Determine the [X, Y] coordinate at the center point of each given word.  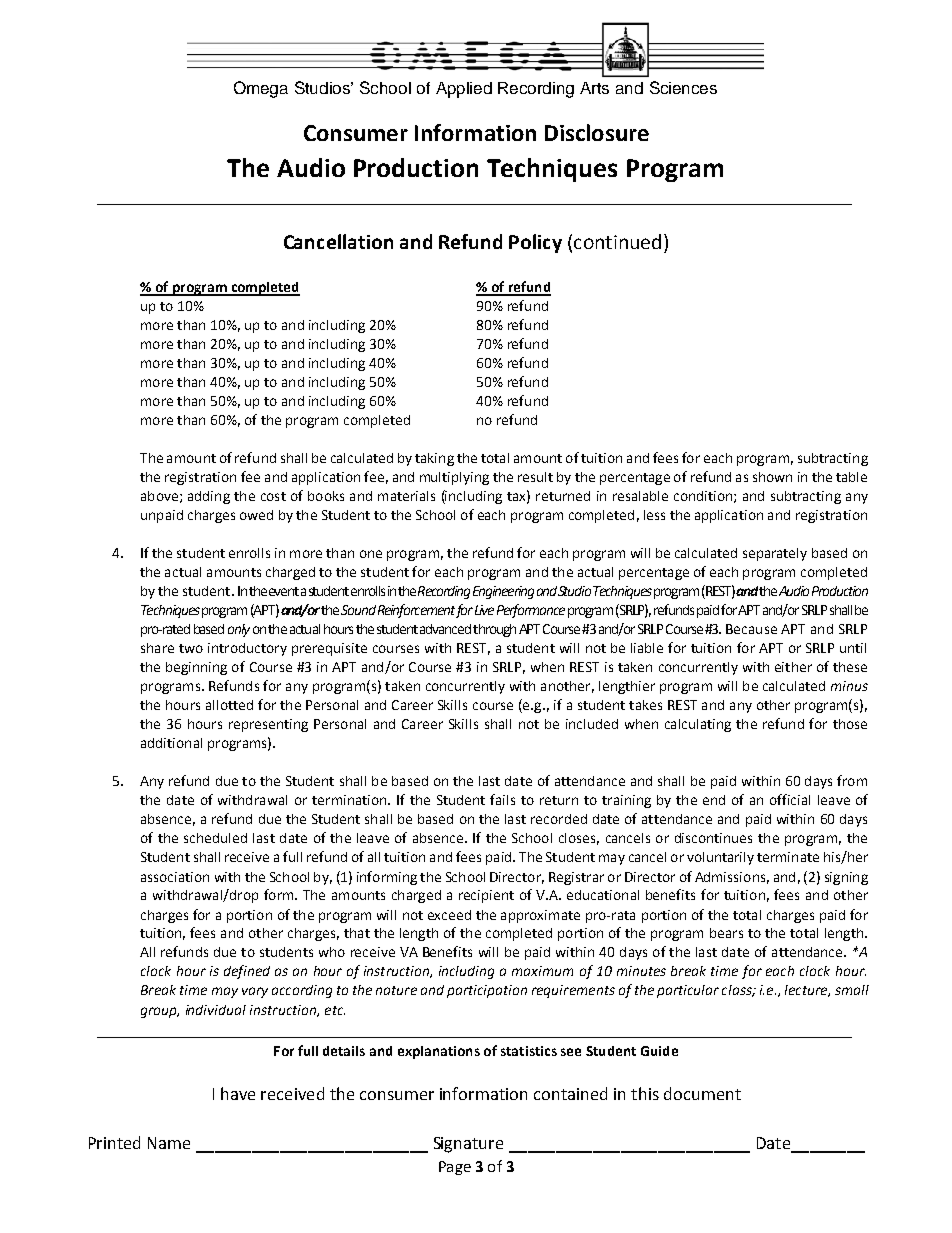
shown [772, 477]
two [191, 648]
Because [751, 629]
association [175, 877]
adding [209, 497]
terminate [788, 857]
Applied [464, 90]
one [371, 554]
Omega [261, 89]
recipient [486, 896]
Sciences [683, 87]
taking [434, 459]
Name [169, 1143]
